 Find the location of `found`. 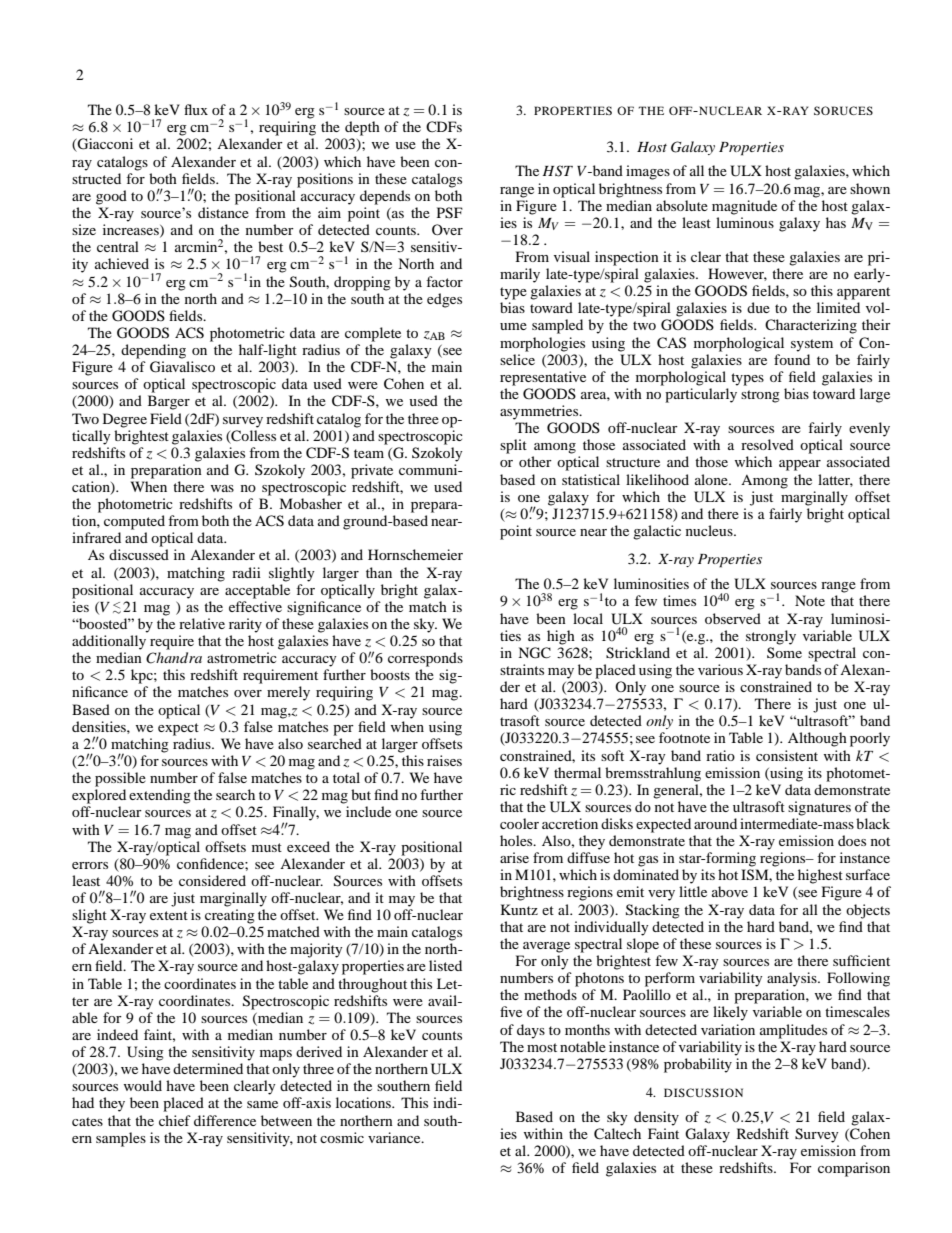

found is located at coordinates (792, 359).
